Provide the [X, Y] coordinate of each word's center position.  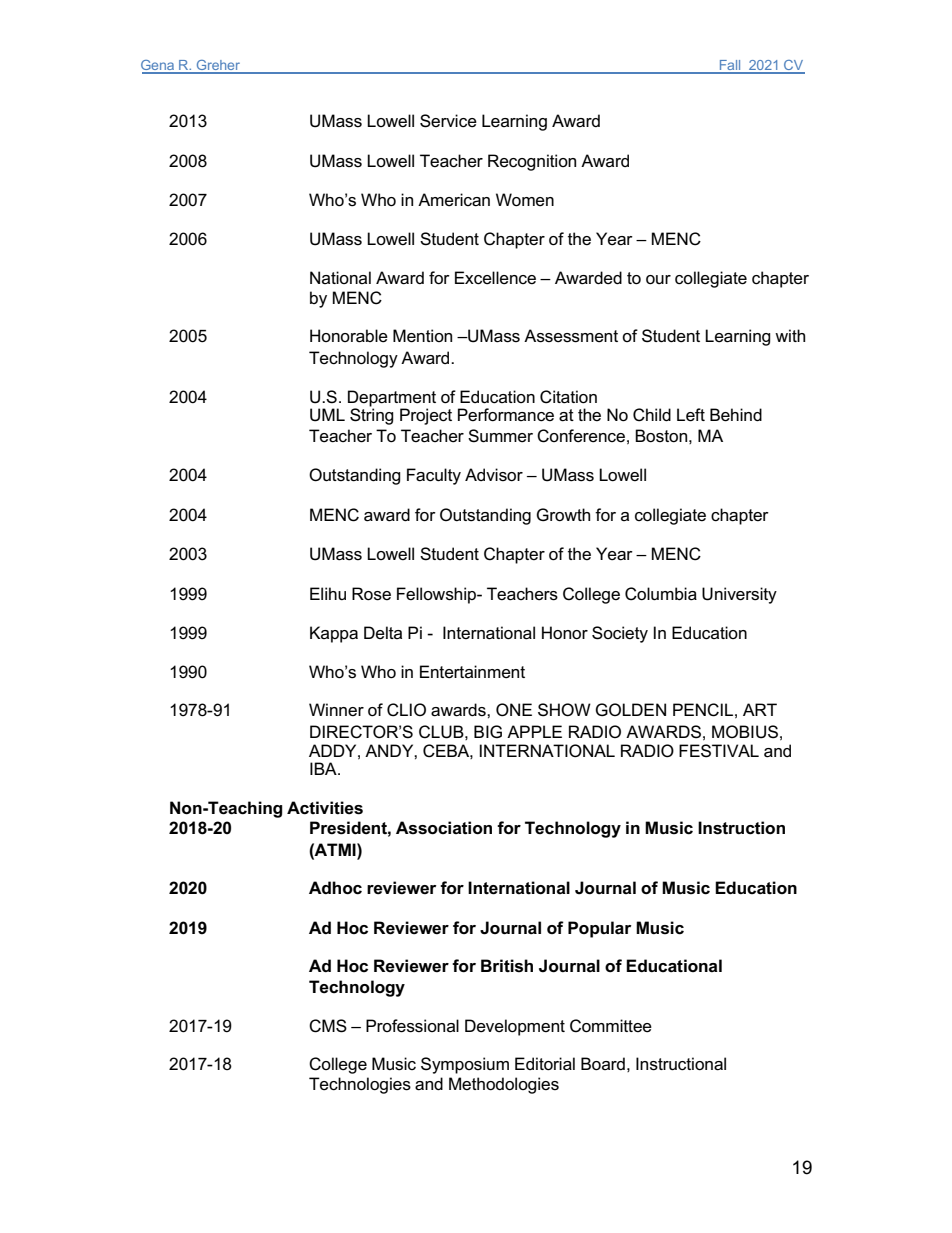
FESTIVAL [719, 751]
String [372, 415]
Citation [568, 397]
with [790, 335]
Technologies [360, 1085]
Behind [736, 415]
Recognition [532, 162]
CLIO [406, 710]
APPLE [534, 731]
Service [448, 121]
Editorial [545, 1064]
